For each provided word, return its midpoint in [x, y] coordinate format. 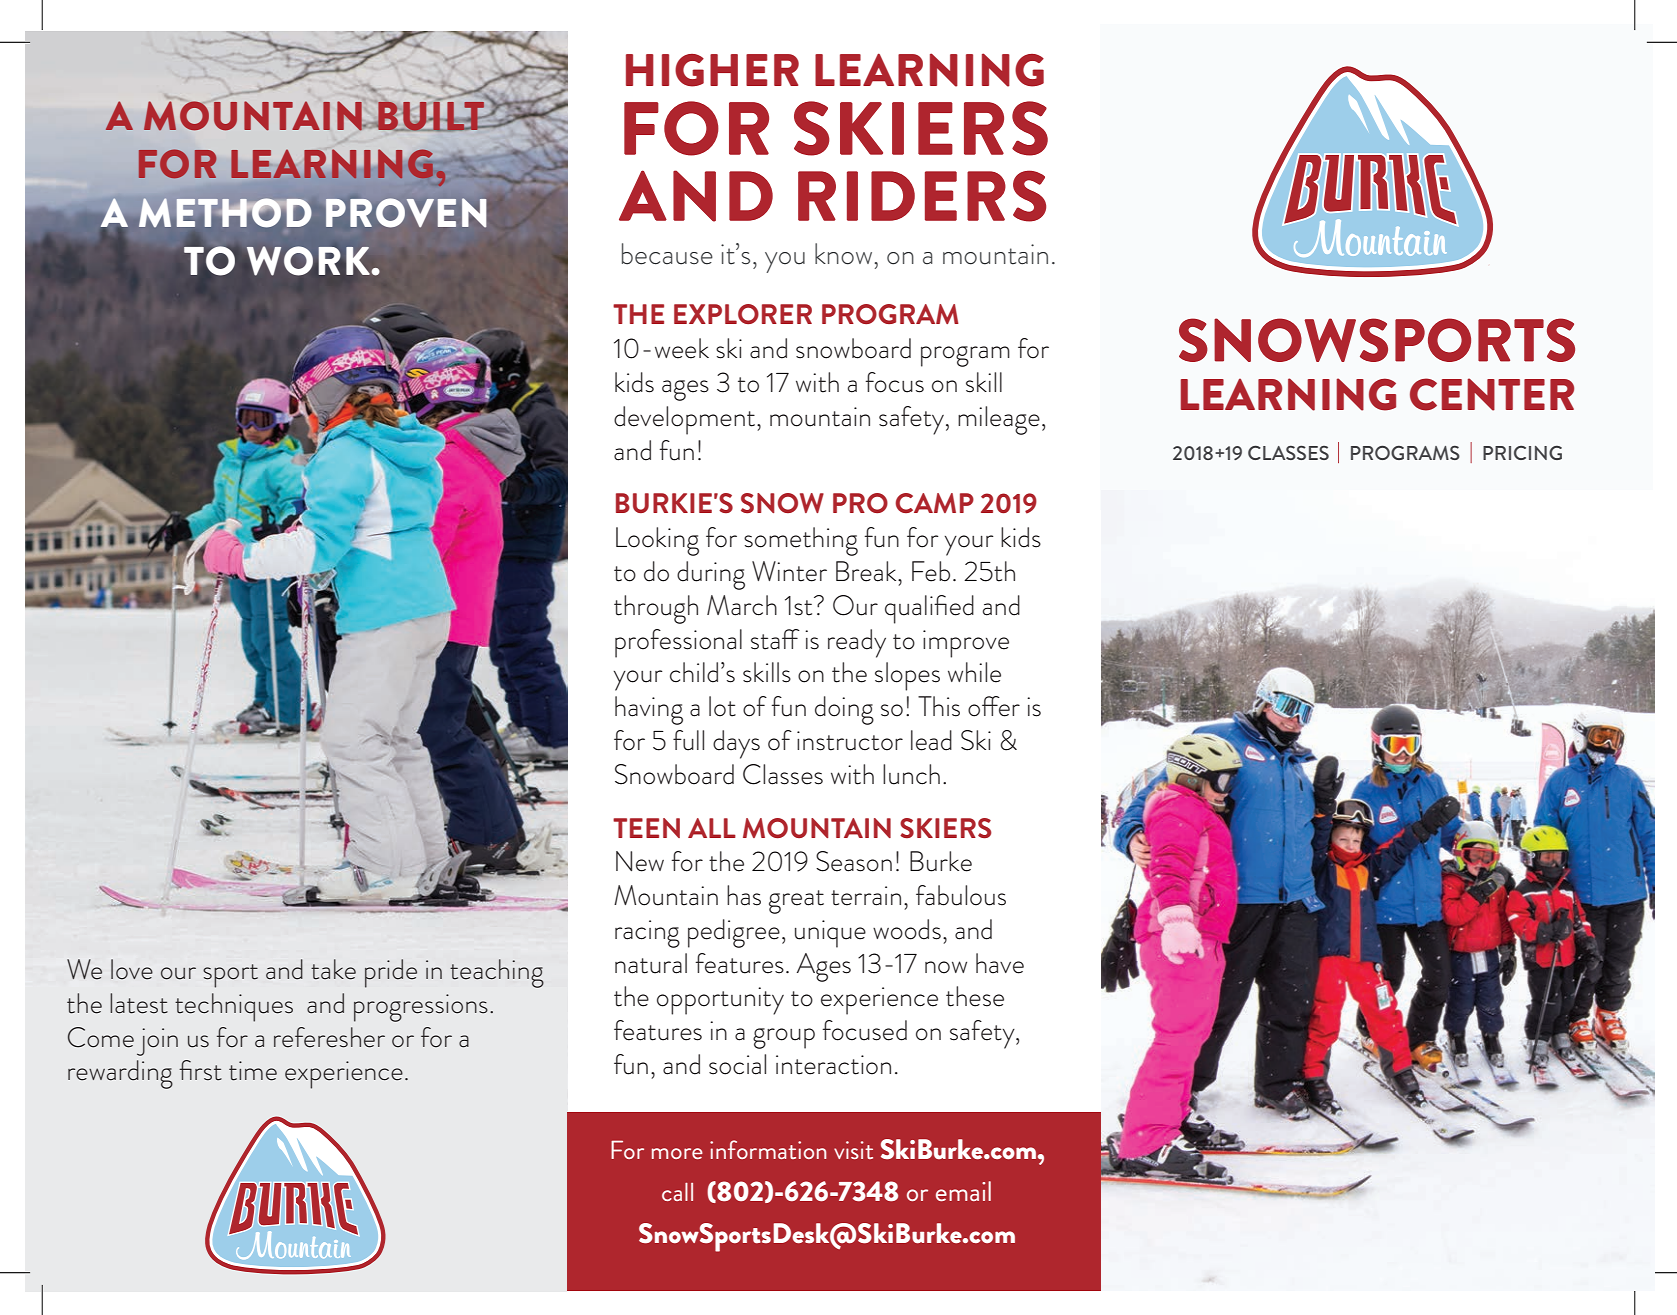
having [649, 710]
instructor [850, 741]
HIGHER [712, 70]
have [1000, 963]
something [801, 541]
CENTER [1492, 394]
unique [830, 934]
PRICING [1522, 452]
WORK [310, 261]
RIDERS [922, 196]
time [253, 1071]
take [333, 969]
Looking [657, 541]
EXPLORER [743, 314]
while [974, 672]
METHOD [225, 212]
